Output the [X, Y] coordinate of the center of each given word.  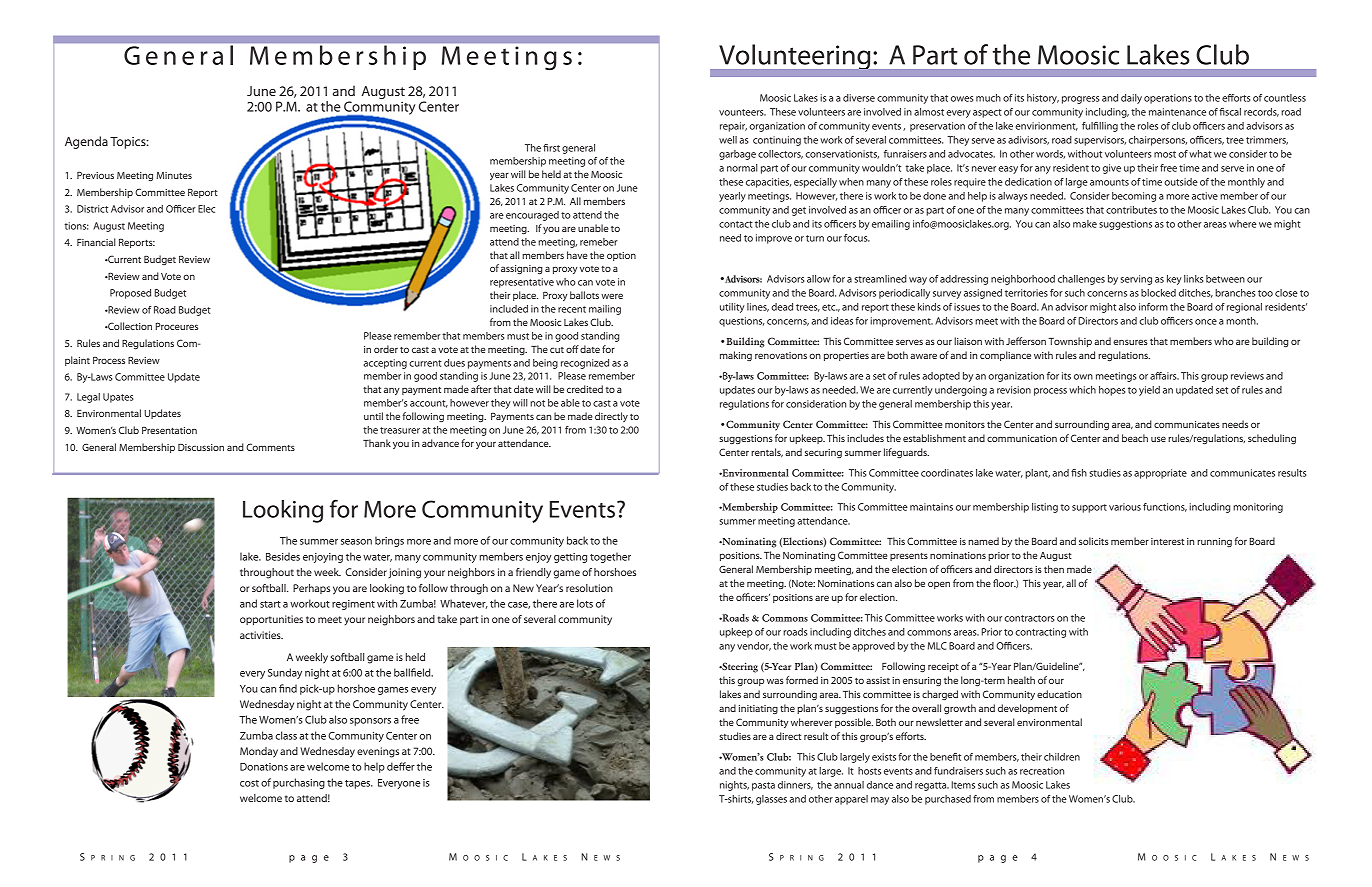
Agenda [86, 142]
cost [249, 783]
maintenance [1177, 112]
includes [865, 438]
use [1158, 439]
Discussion [201, 447]
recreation [1042, 771]
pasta [763, 786]
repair [733, 127]
